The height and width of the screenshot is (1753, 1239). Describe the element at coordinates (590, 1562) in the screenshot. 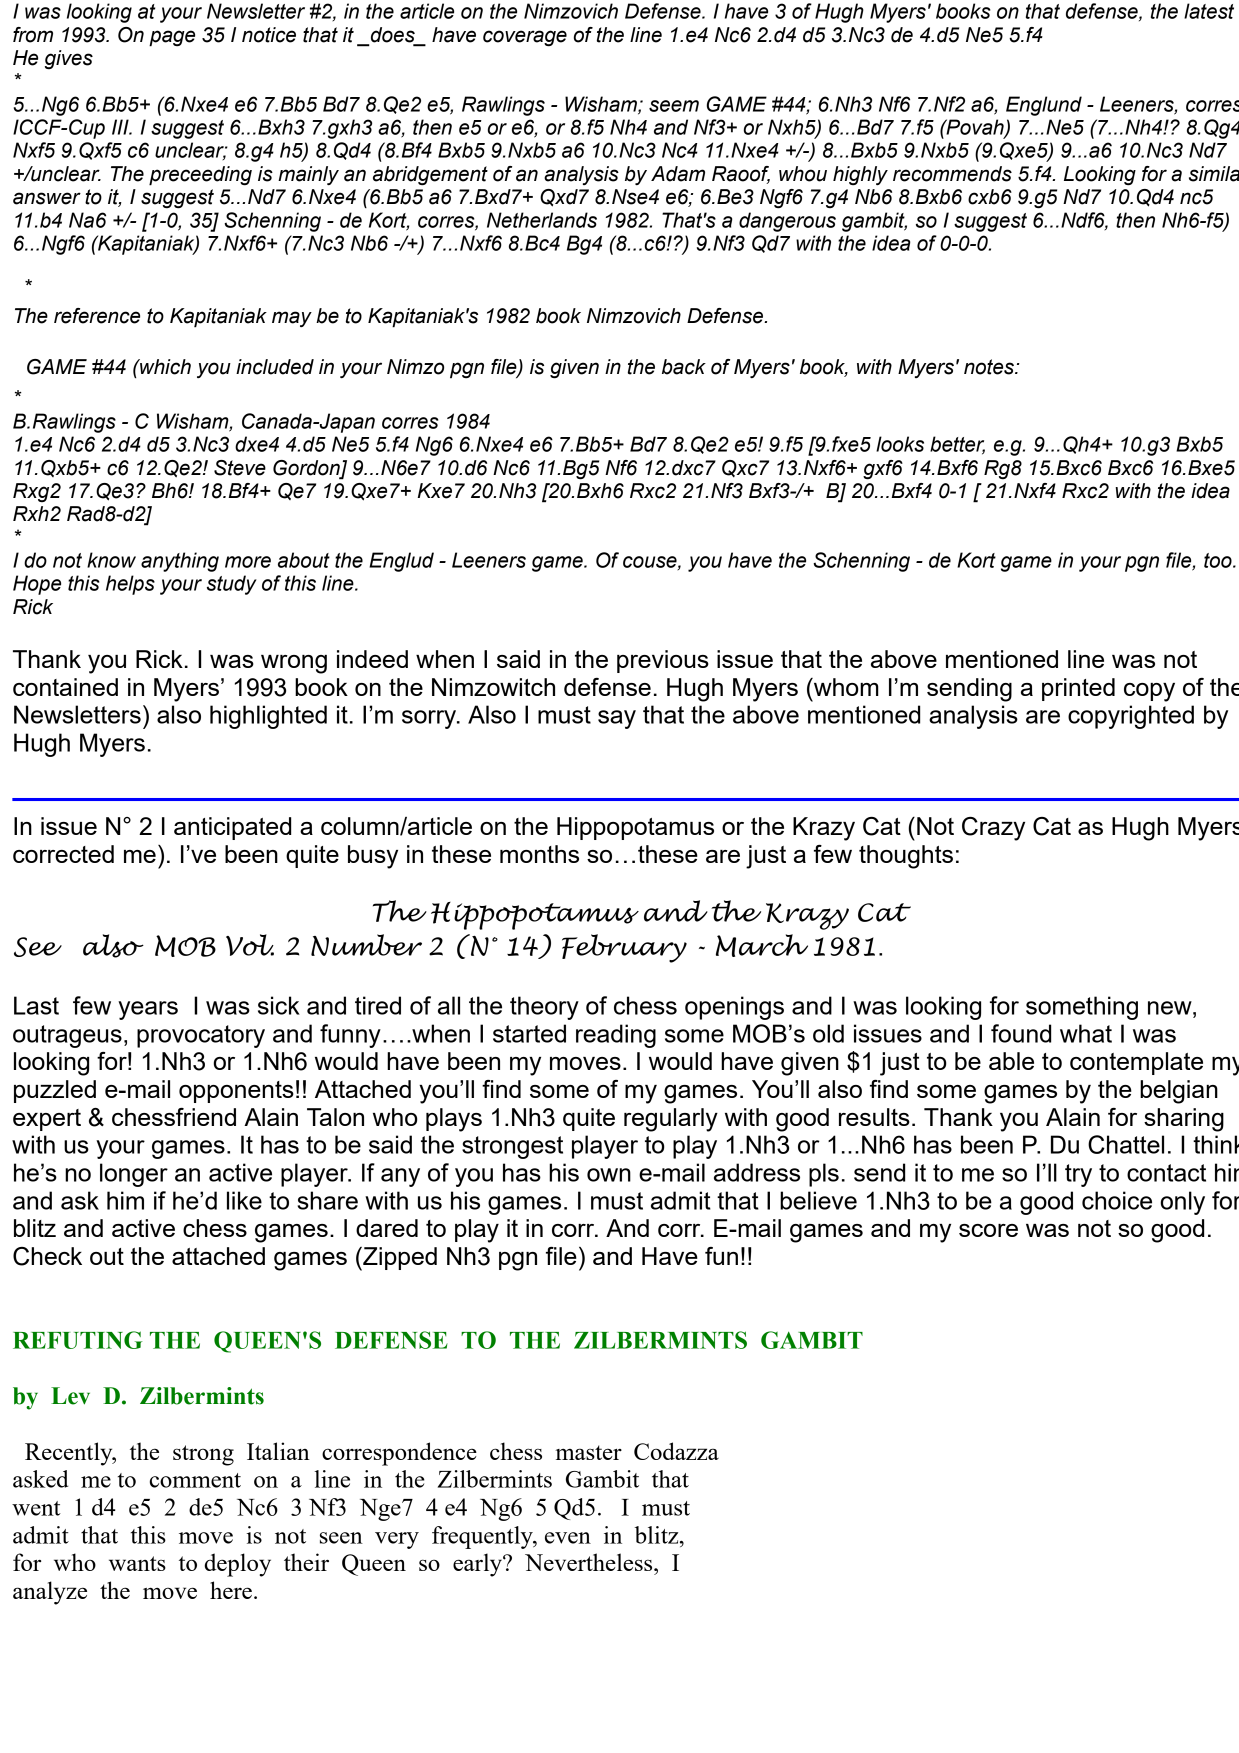

I see `Nevertheless` at that location.
